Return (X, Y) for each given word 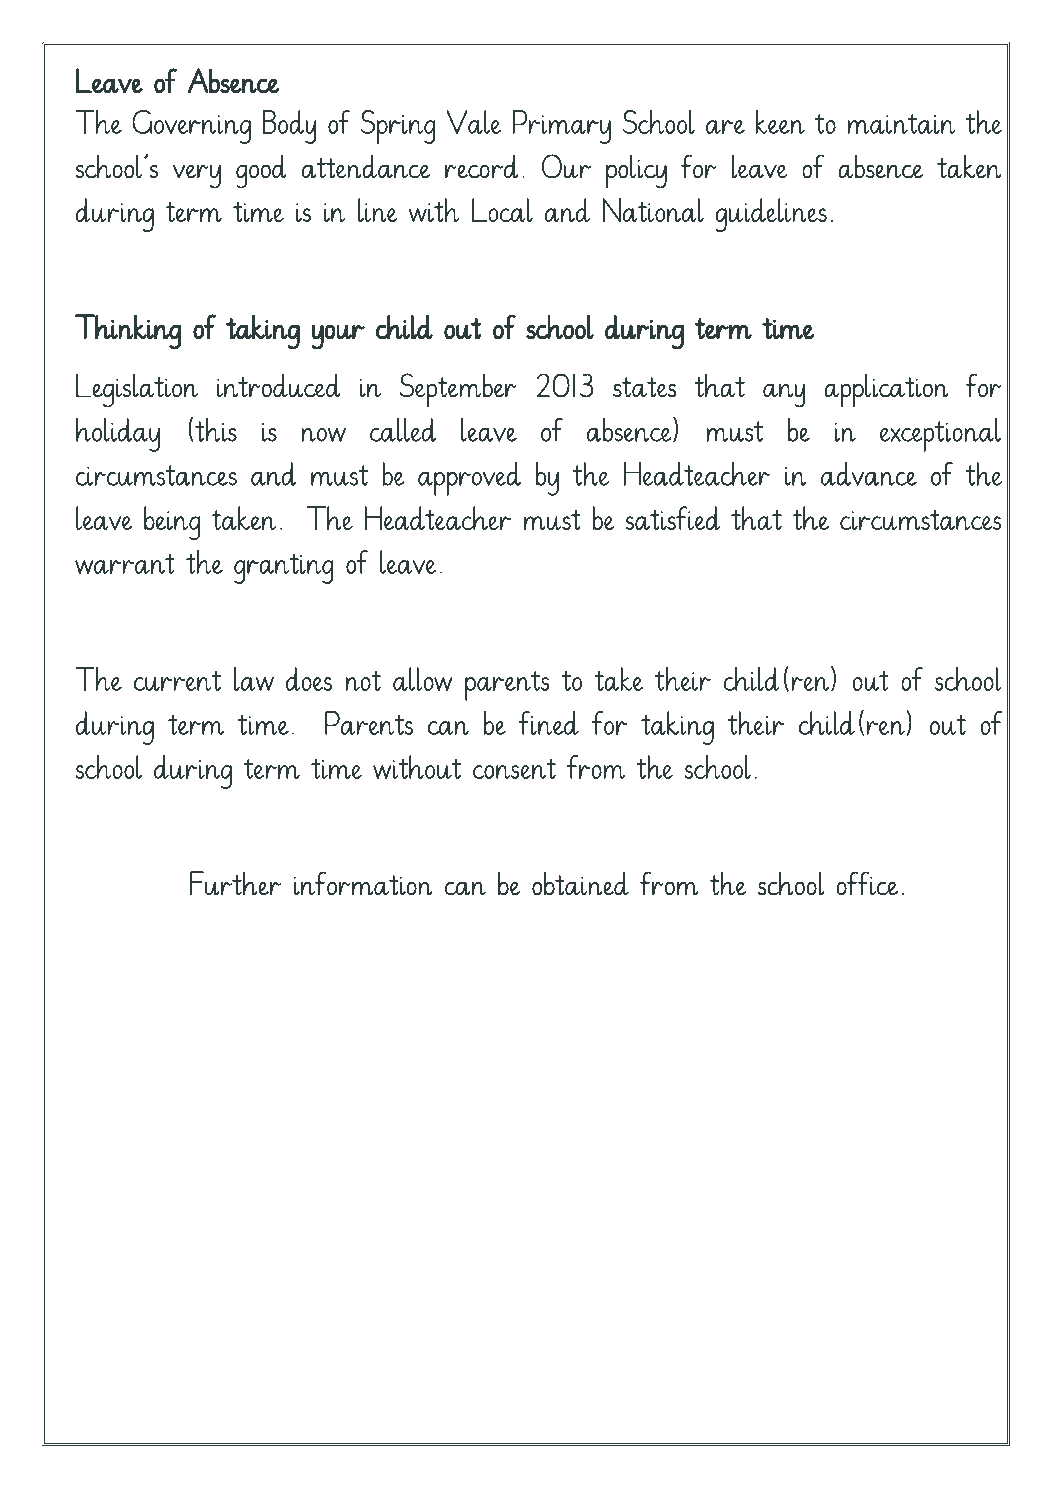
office (867, 883)
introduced (279, 385)
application (886, 390)
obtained (580, 883)
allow (422, 679)
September (458, 390)
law (254, 679)
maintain (902, 123)
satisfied (673, 518)
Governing (191, 127)
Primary (562, 127)
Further (235, 883)
